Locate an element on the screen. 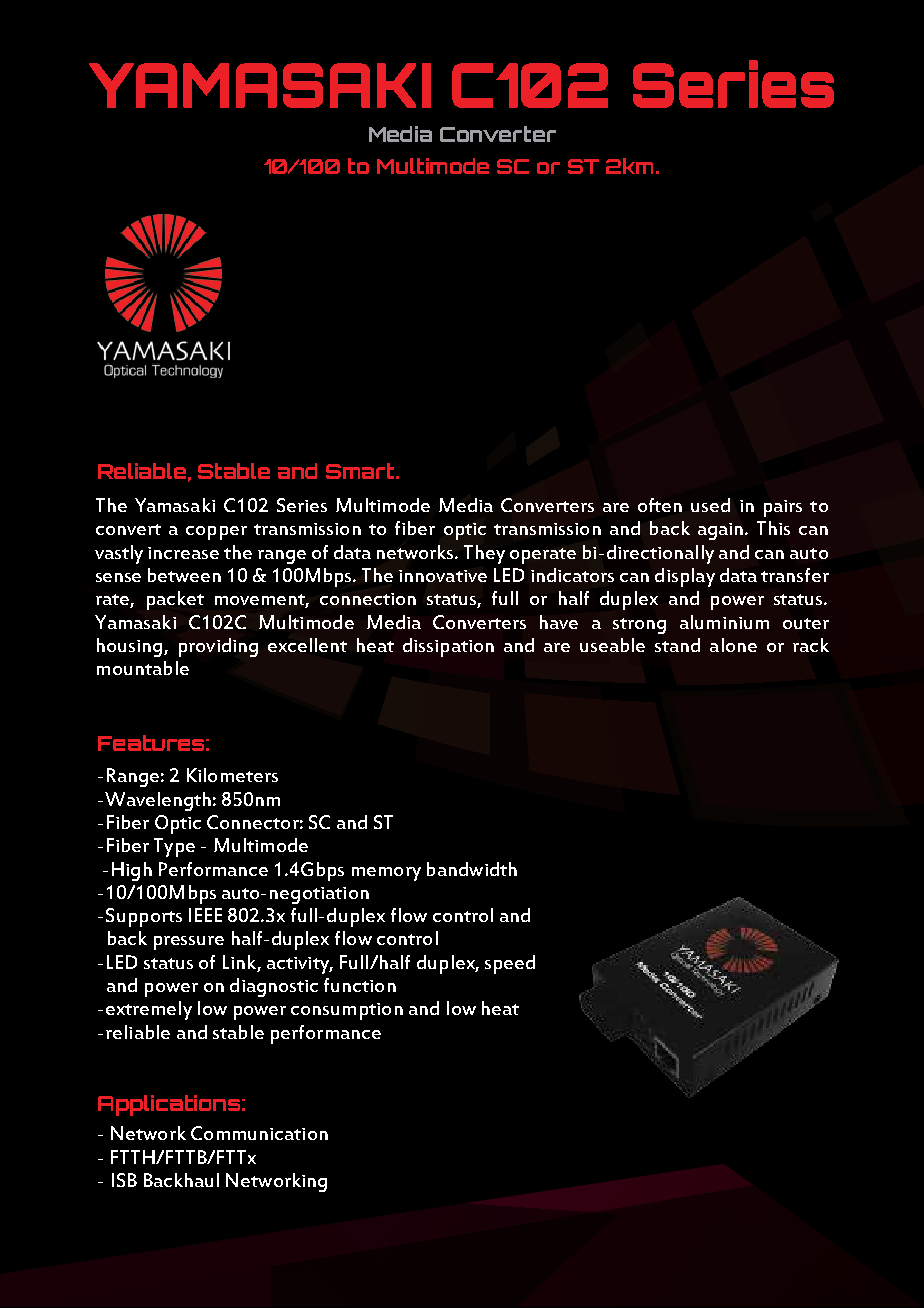 This screenshot has height=1308, width=924. Communication is located at coordinates (259, 1133).
